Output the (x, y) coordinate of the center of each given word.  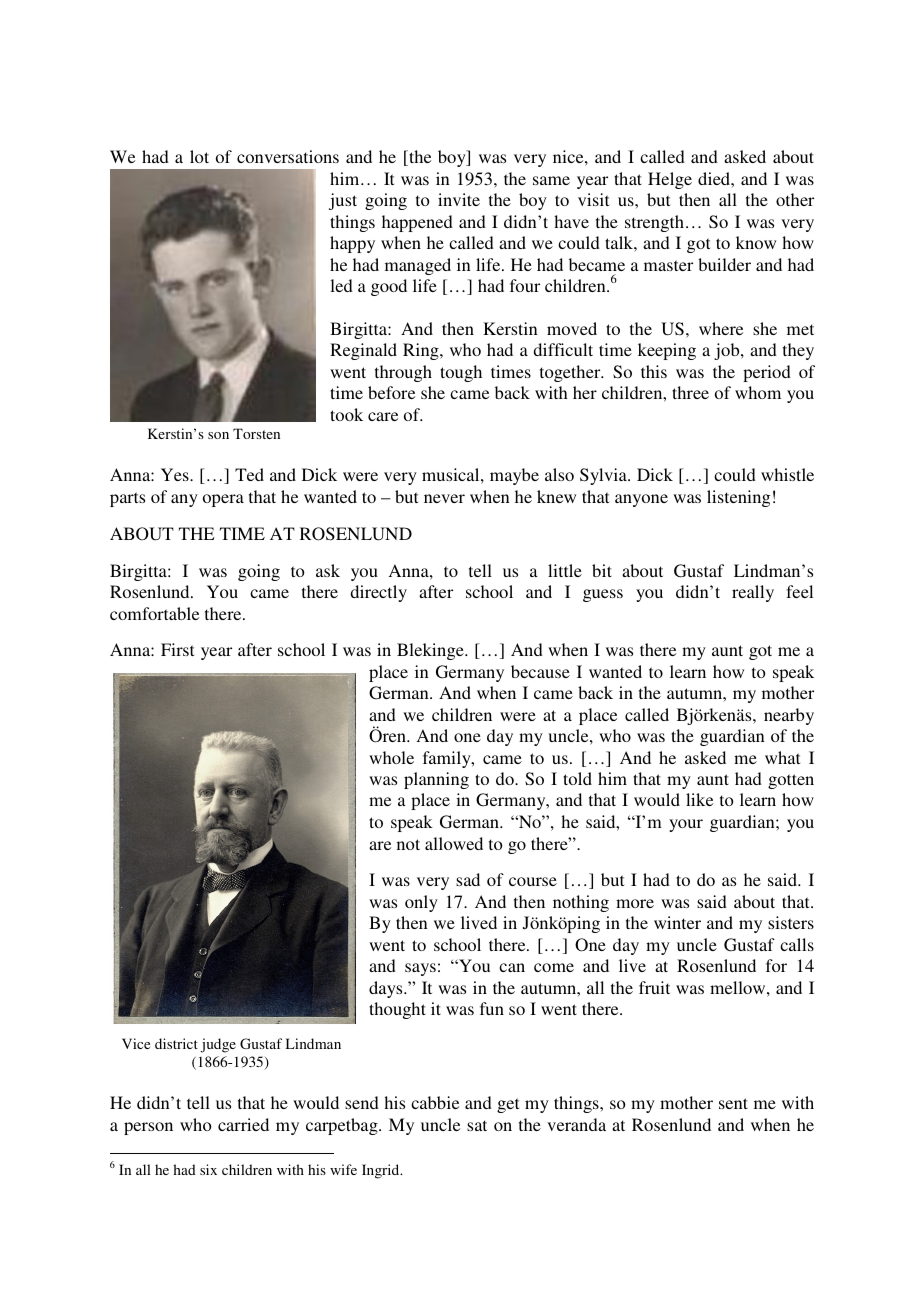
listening (738, 498)
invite (459, 199)
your (686, 825)
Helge (670, 180)
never (444, 498)
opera (223, 500)
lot (199, 156)
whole (391, 757)
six (208, 1169)
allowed (454, 843)
